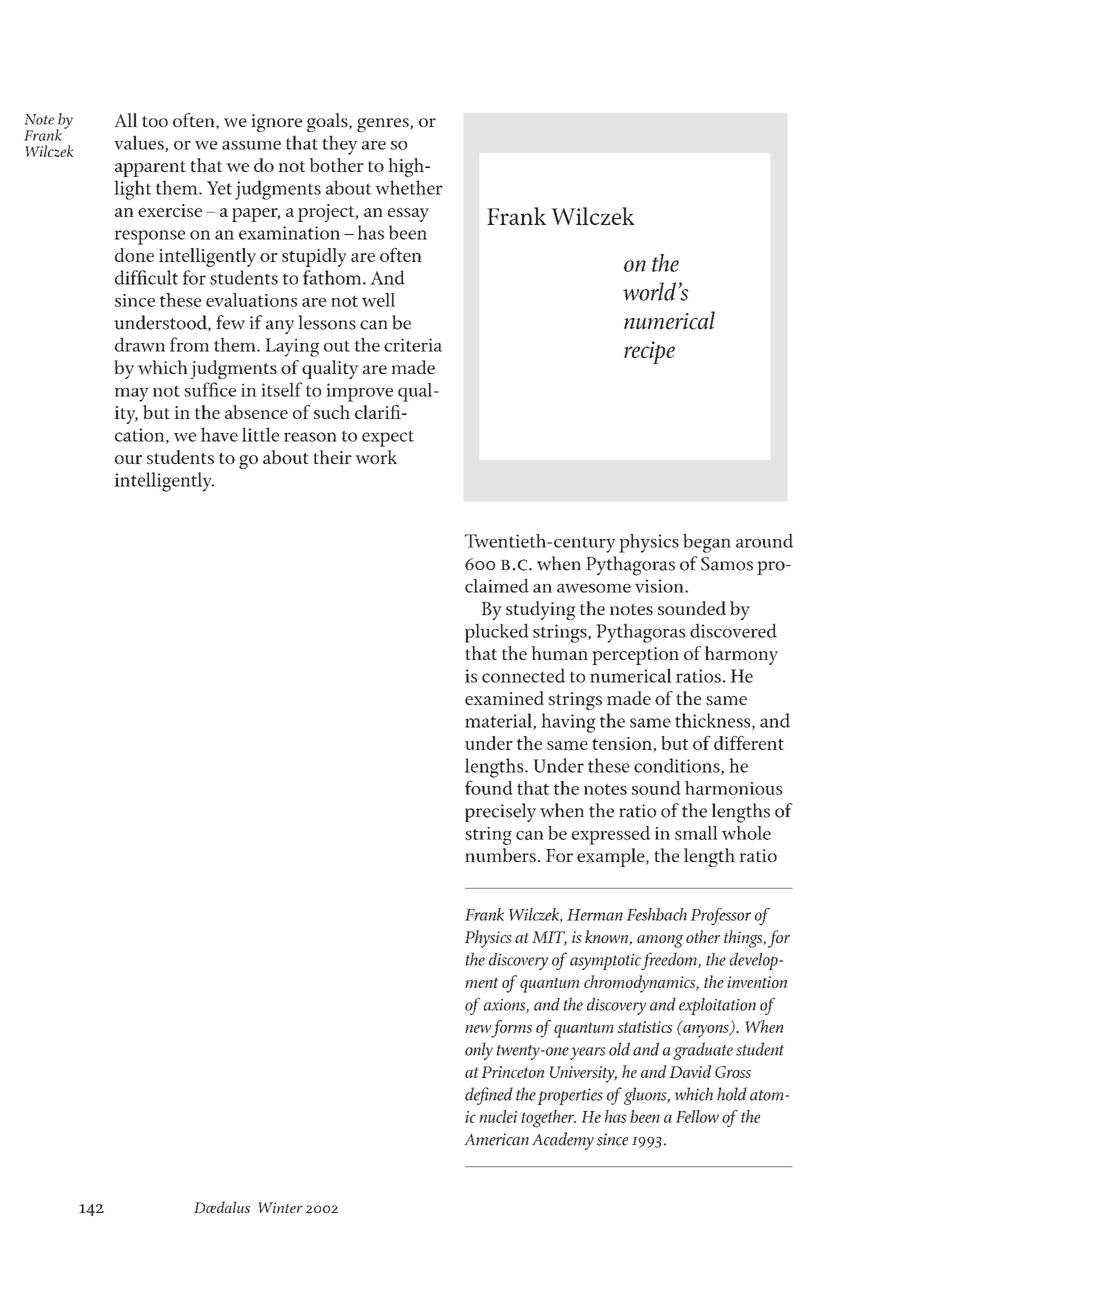  I want to click on Fellow, so click(697, 1116).
